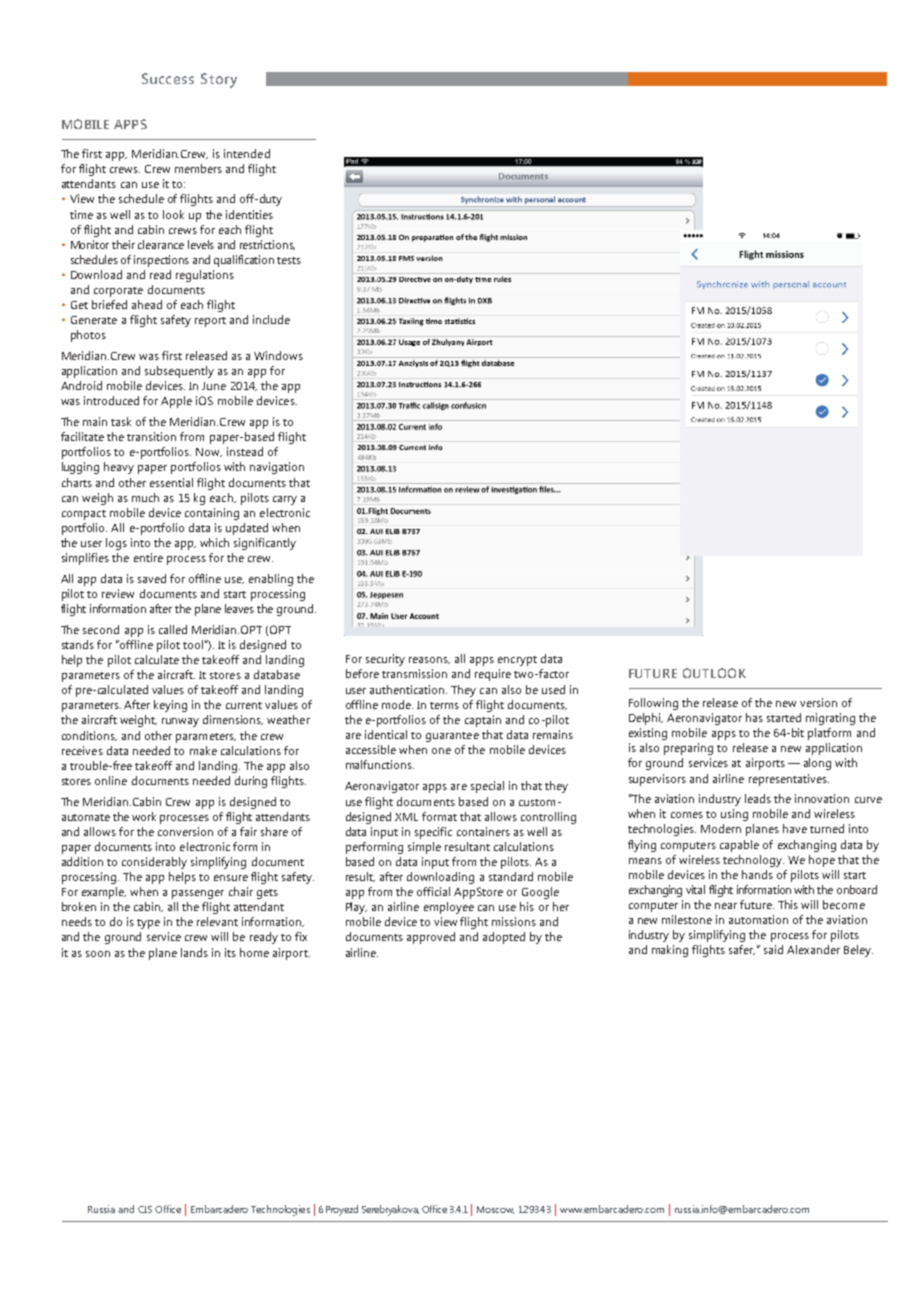  Describe the element at coordinates (495, 1210) in the page. I see `Moscow` at that location.
